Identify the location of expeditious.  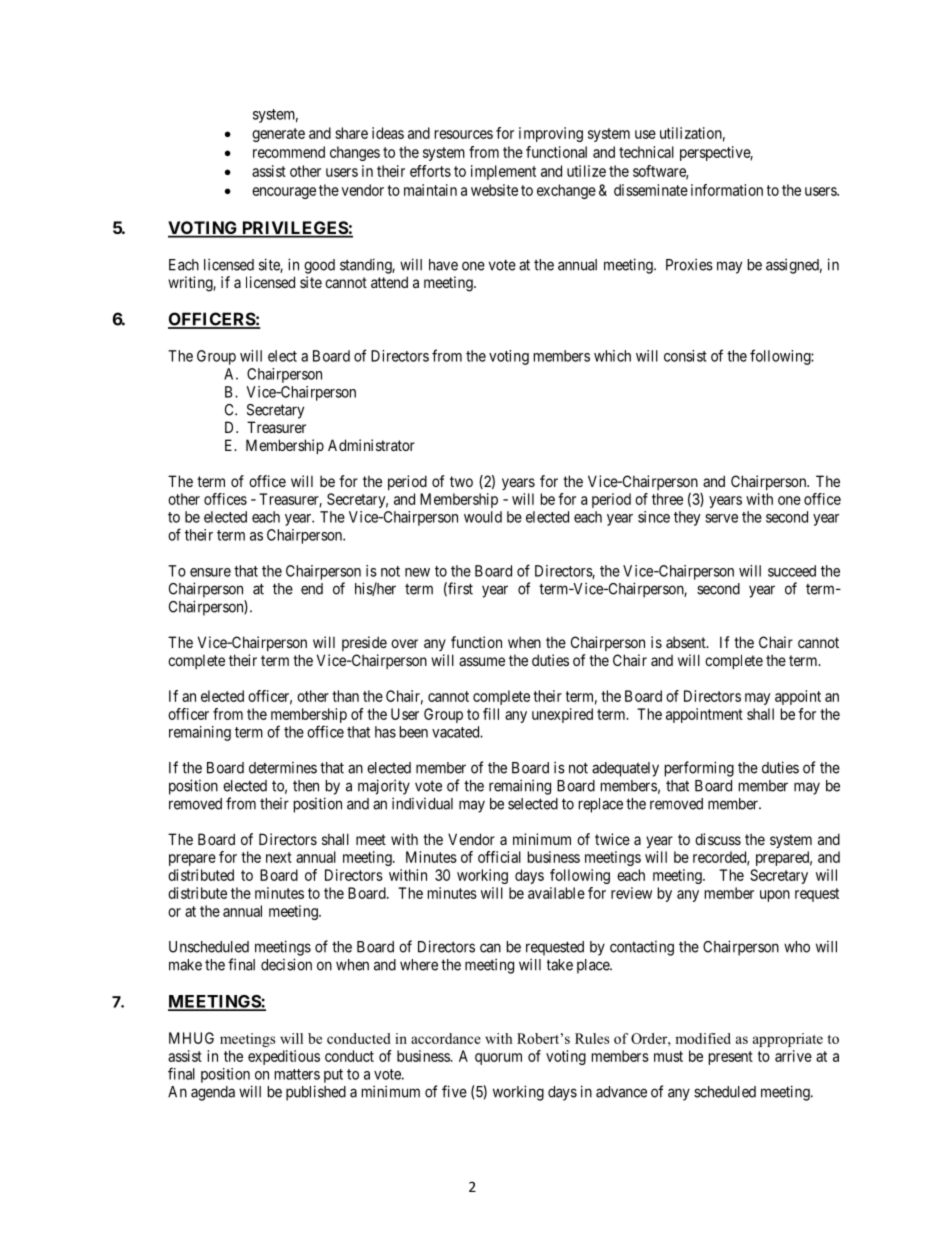
(284, 1057).
